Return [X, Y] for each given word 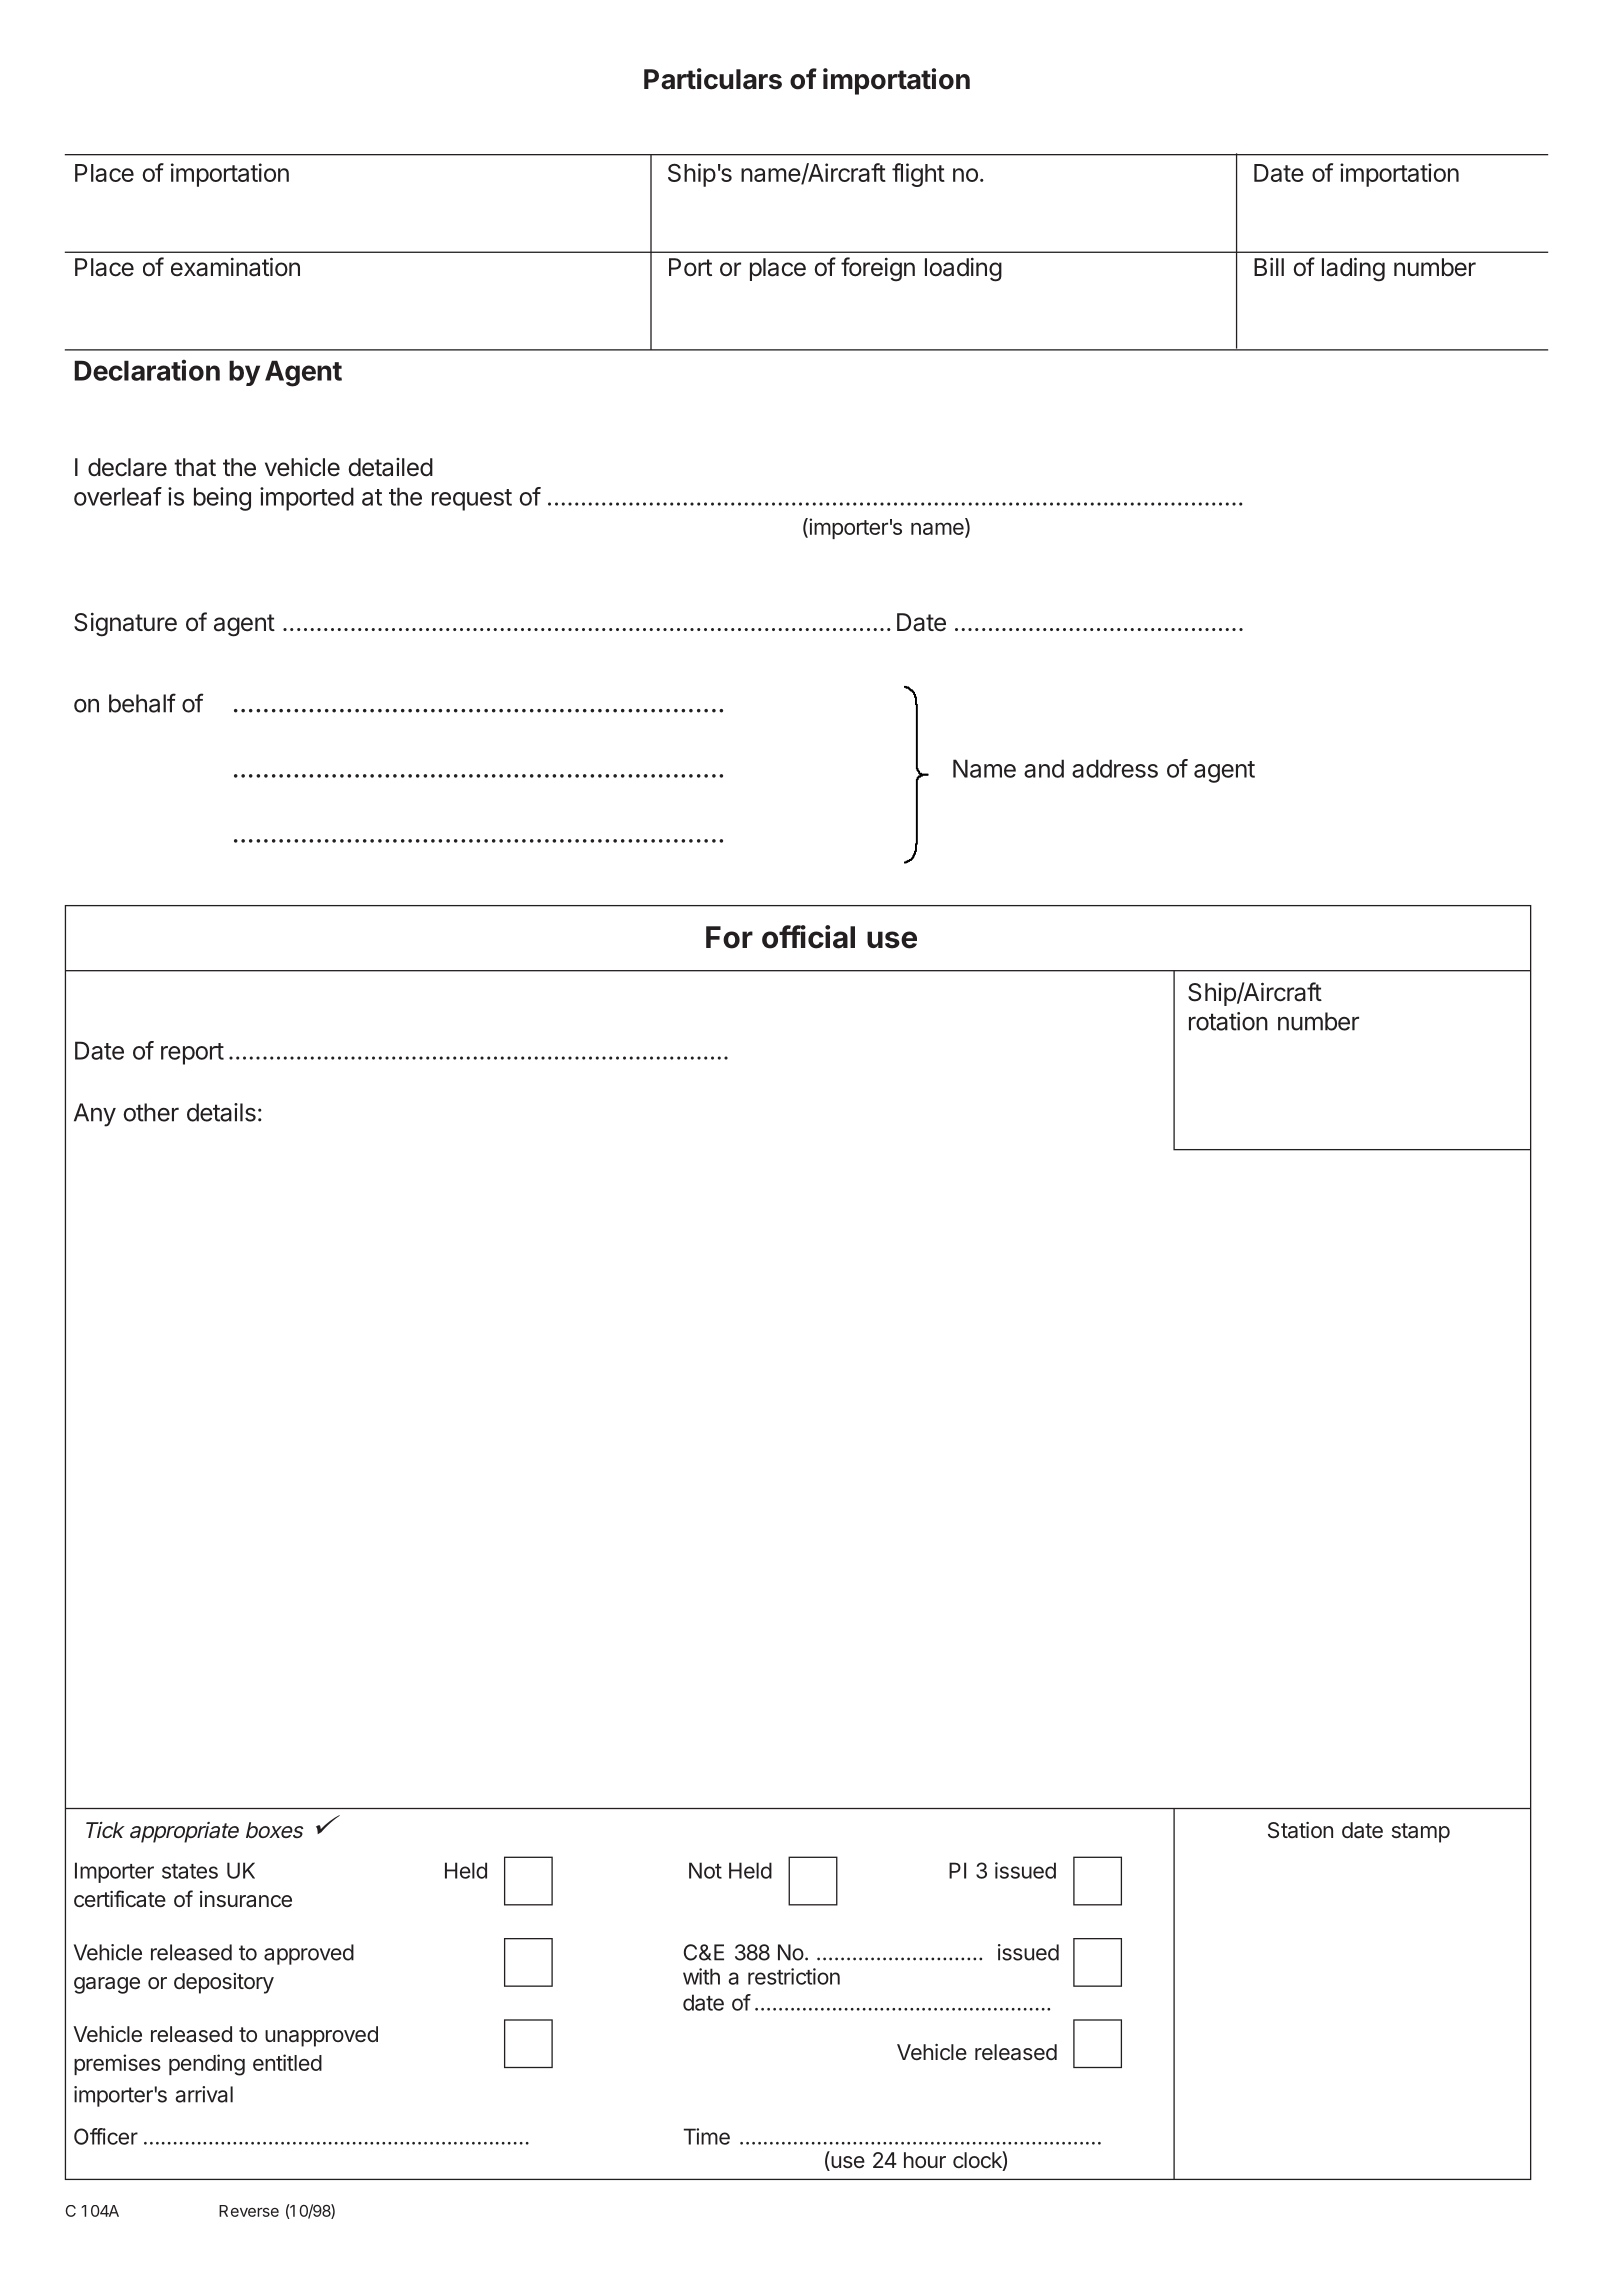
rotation [1228, 1021]
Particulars [713, 79]
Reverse [249, 2211]
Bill [1269, 266]
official [808, 937]
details [221, 1112]
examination [235, 267]
